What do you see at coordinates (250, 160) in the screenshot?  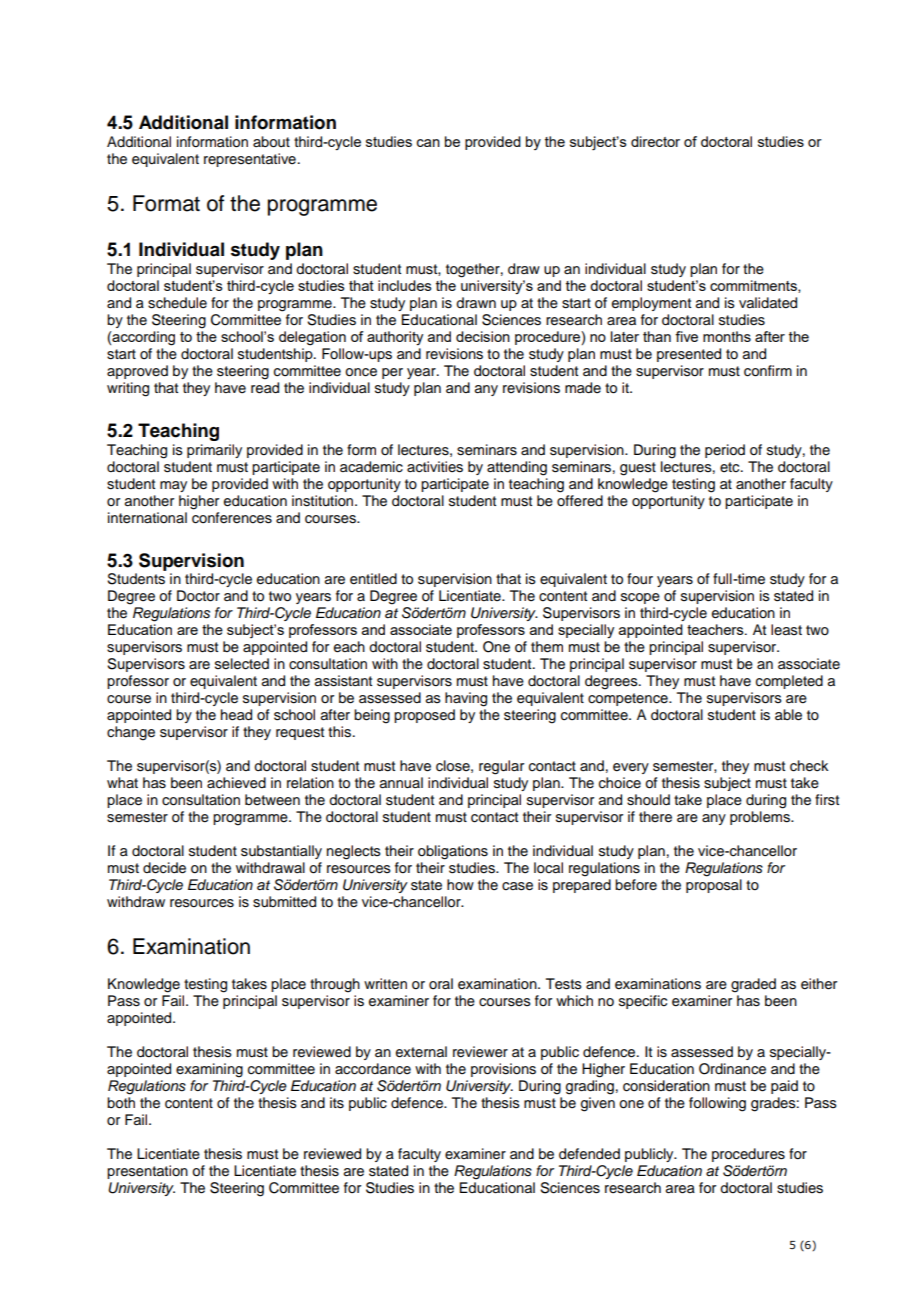 I see `representative` at bounding box center [250, 160].
